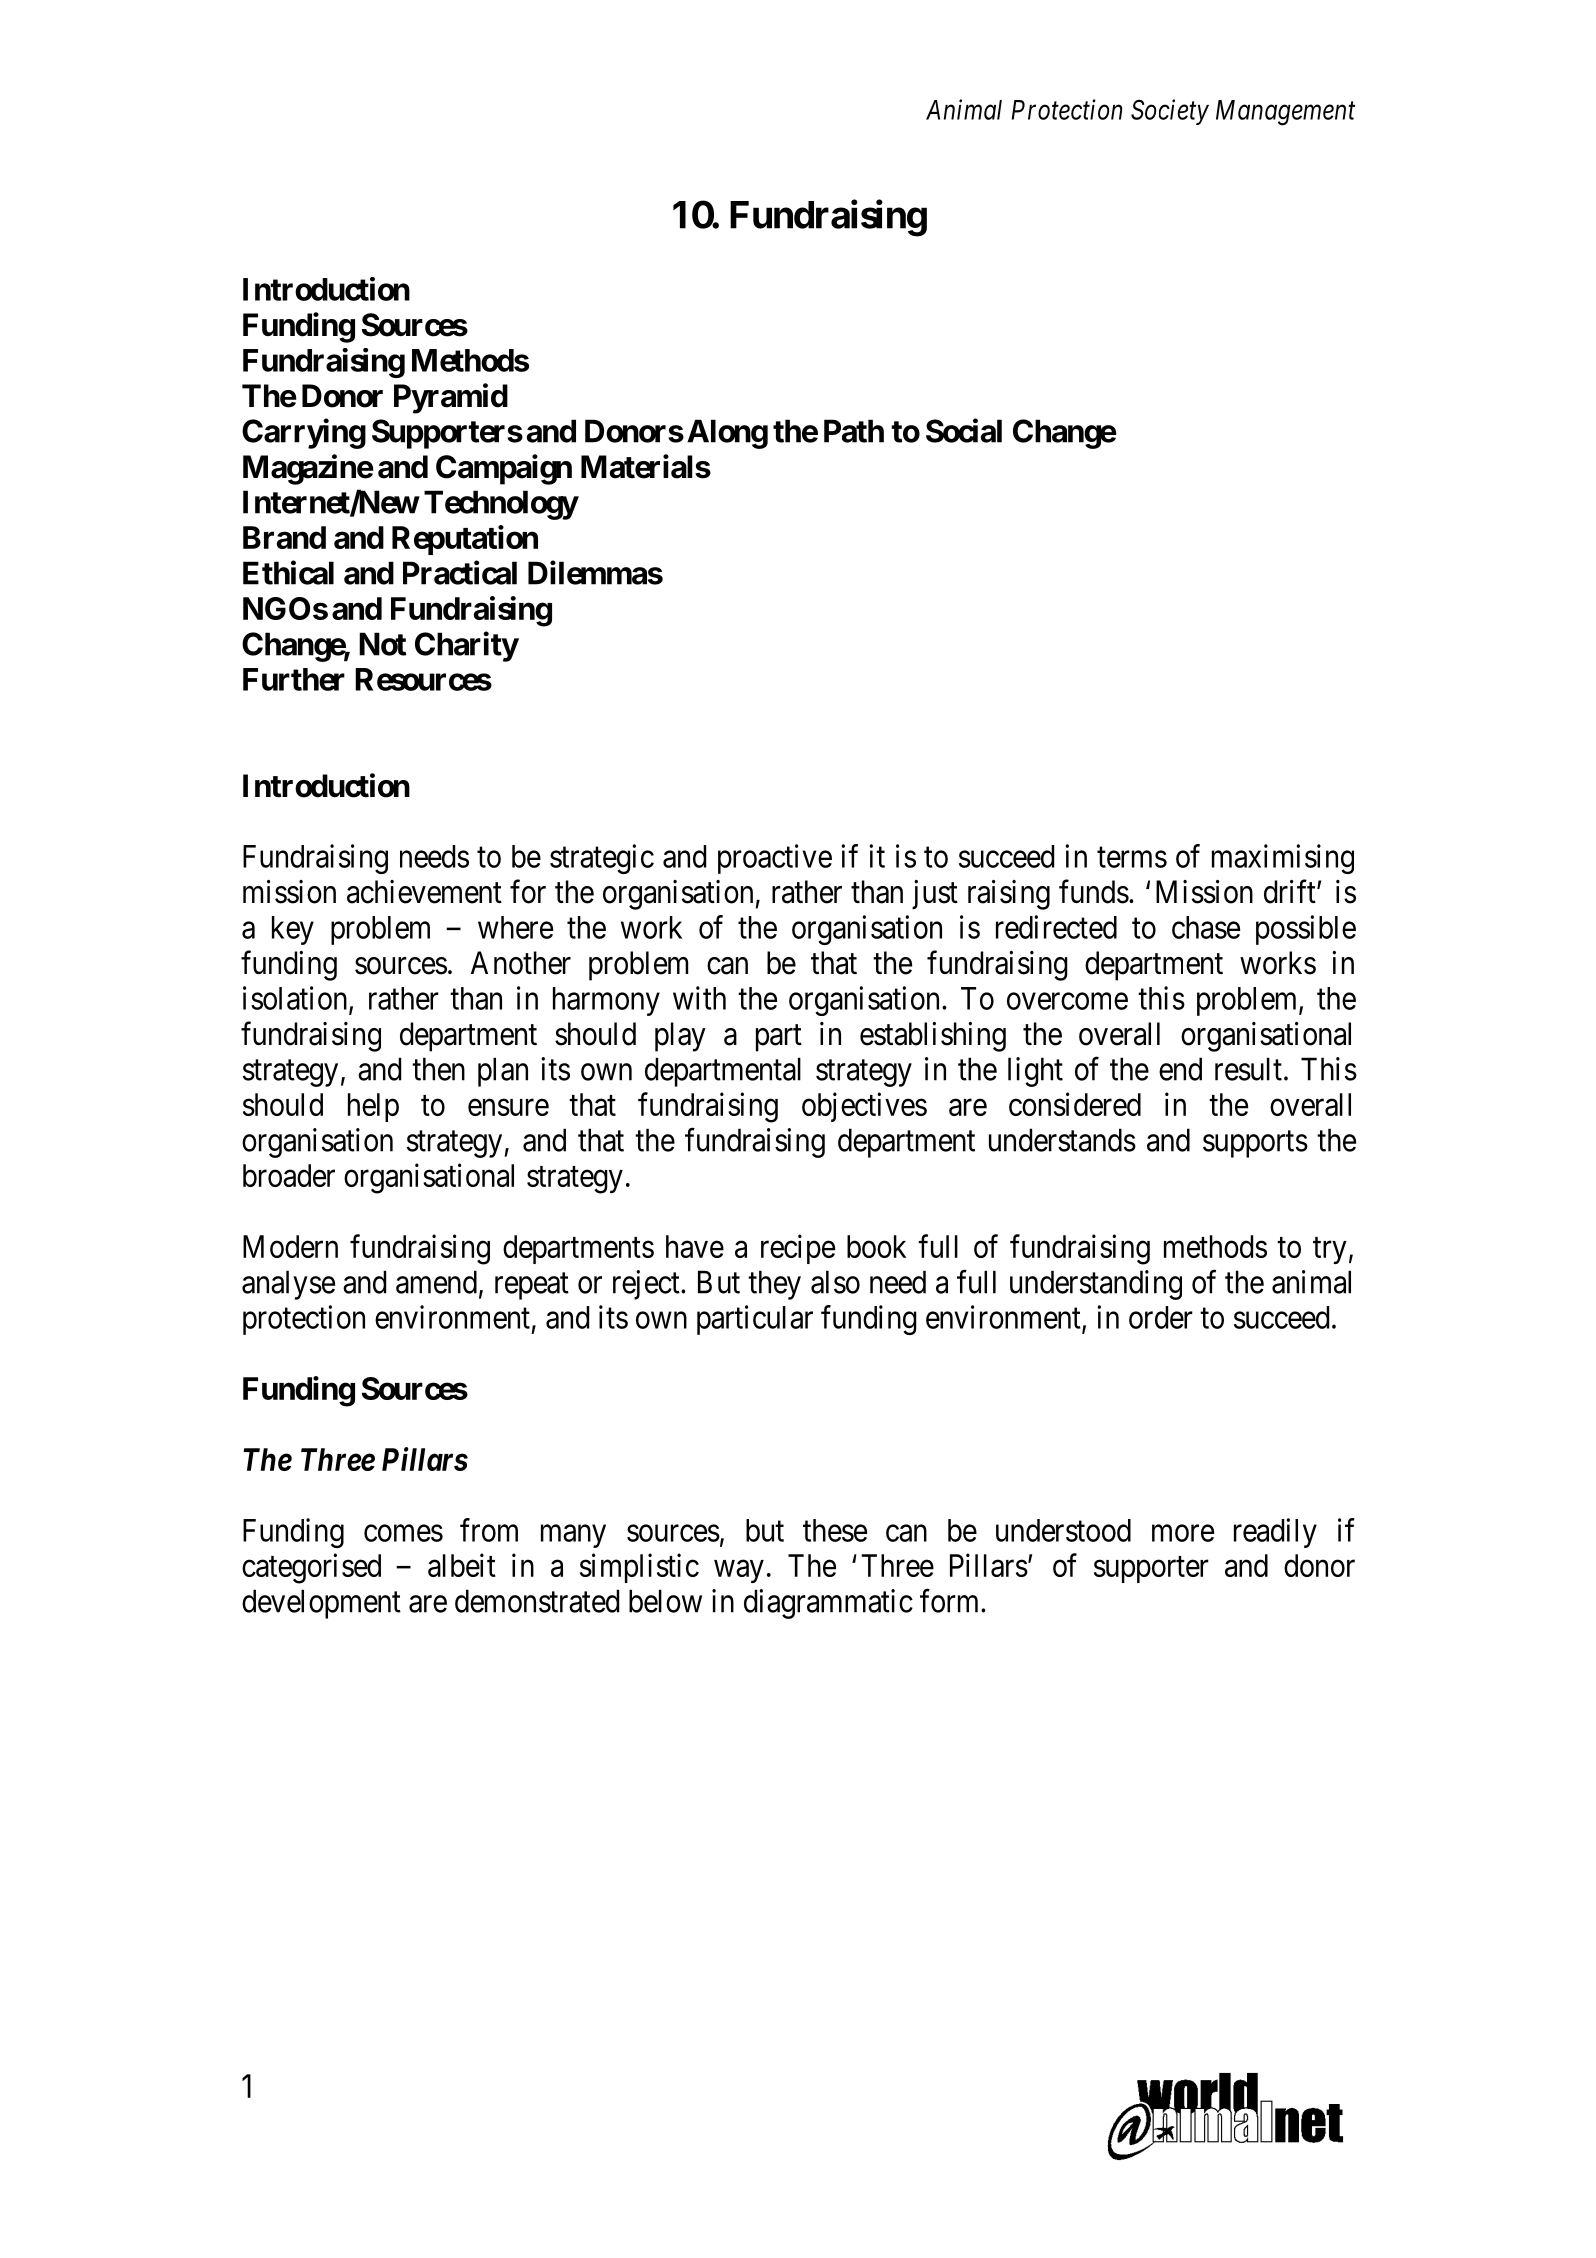  Describe the element at coordinates (699, 998) in the screenshot. I see `with` at that location.
